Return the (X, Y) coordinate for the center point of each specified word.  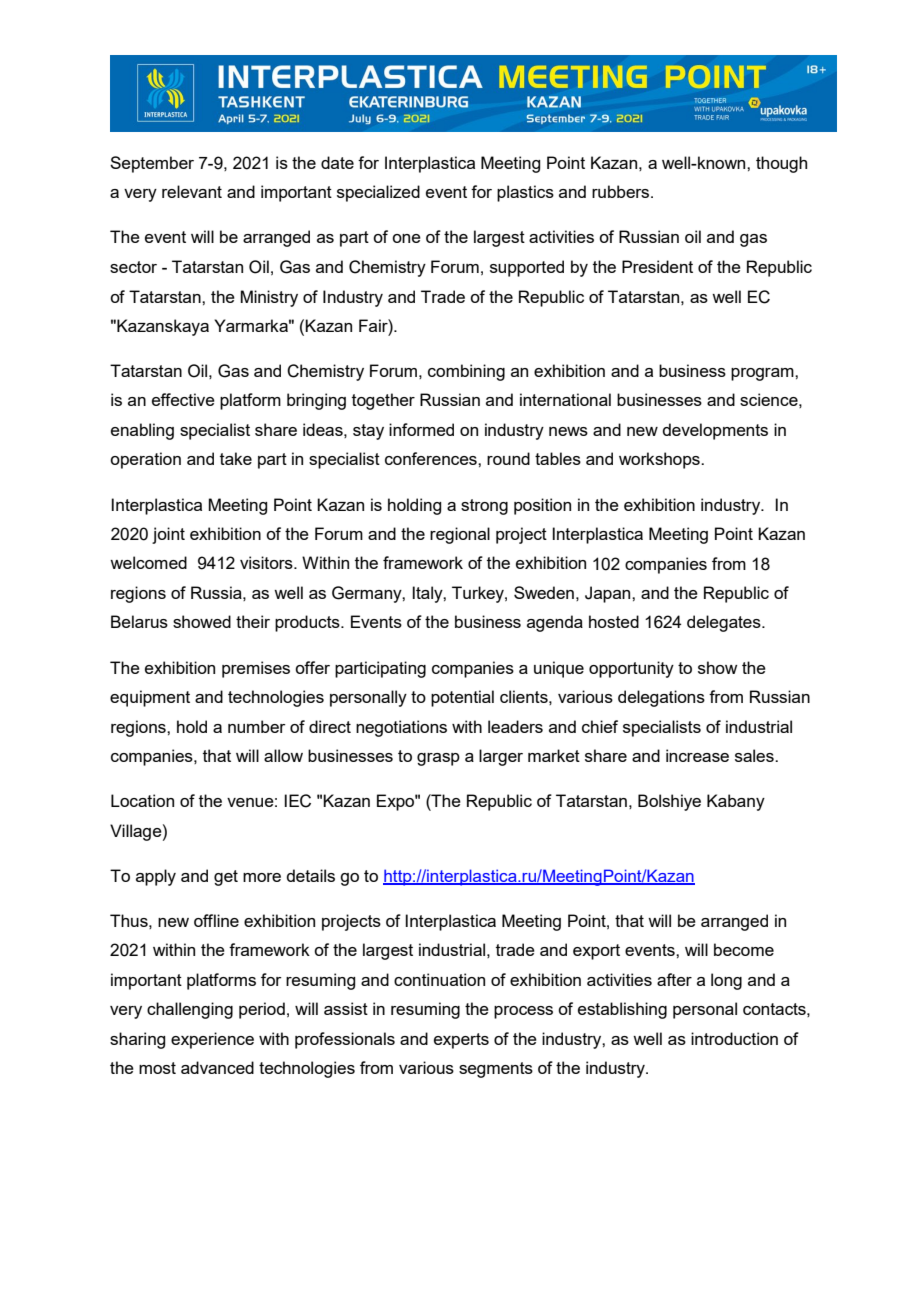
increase (697, 755)
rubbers (622, 191)
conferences (432, 458)
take (236, 458)
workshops (660, 460)
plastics (525, 193)
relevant (192, 191)
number (257, 726)
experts (461, 1041)
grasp (438, 759)
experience (212, 1040)
